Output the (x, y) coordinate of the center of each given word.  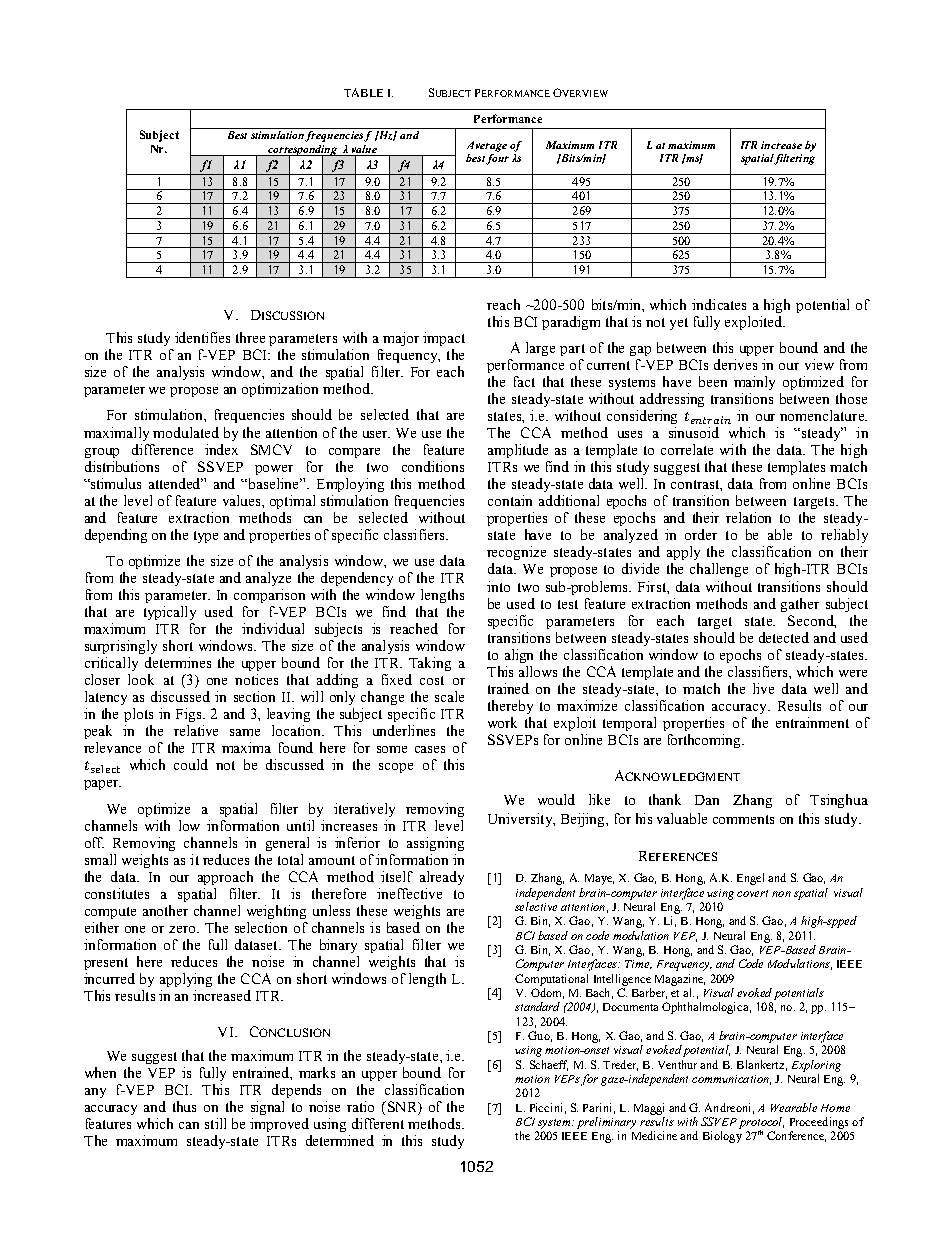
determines (178, 662)
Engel (750, 879)
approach (225, 878)
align (519, 656)
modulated (186, 432)
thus (184, 1106)
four (497, 158)
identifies (202, 337)
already (442, 878)
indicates (719, 304)
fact (524, 381)
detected (784, 637)
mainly (754, 383)
